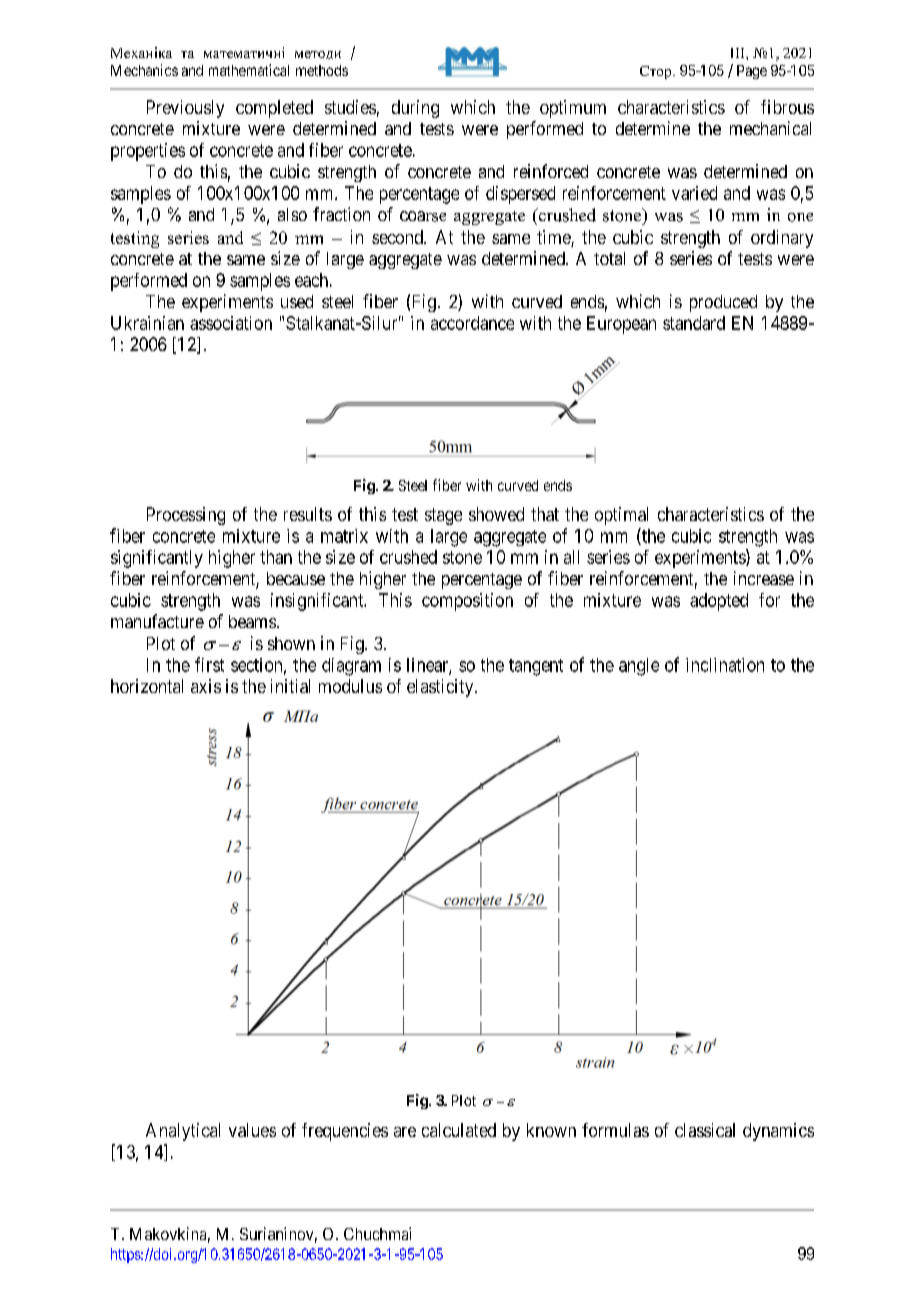 The width and height of the image is (924, 1308). I want to click on optimal, so click(621, 516).
